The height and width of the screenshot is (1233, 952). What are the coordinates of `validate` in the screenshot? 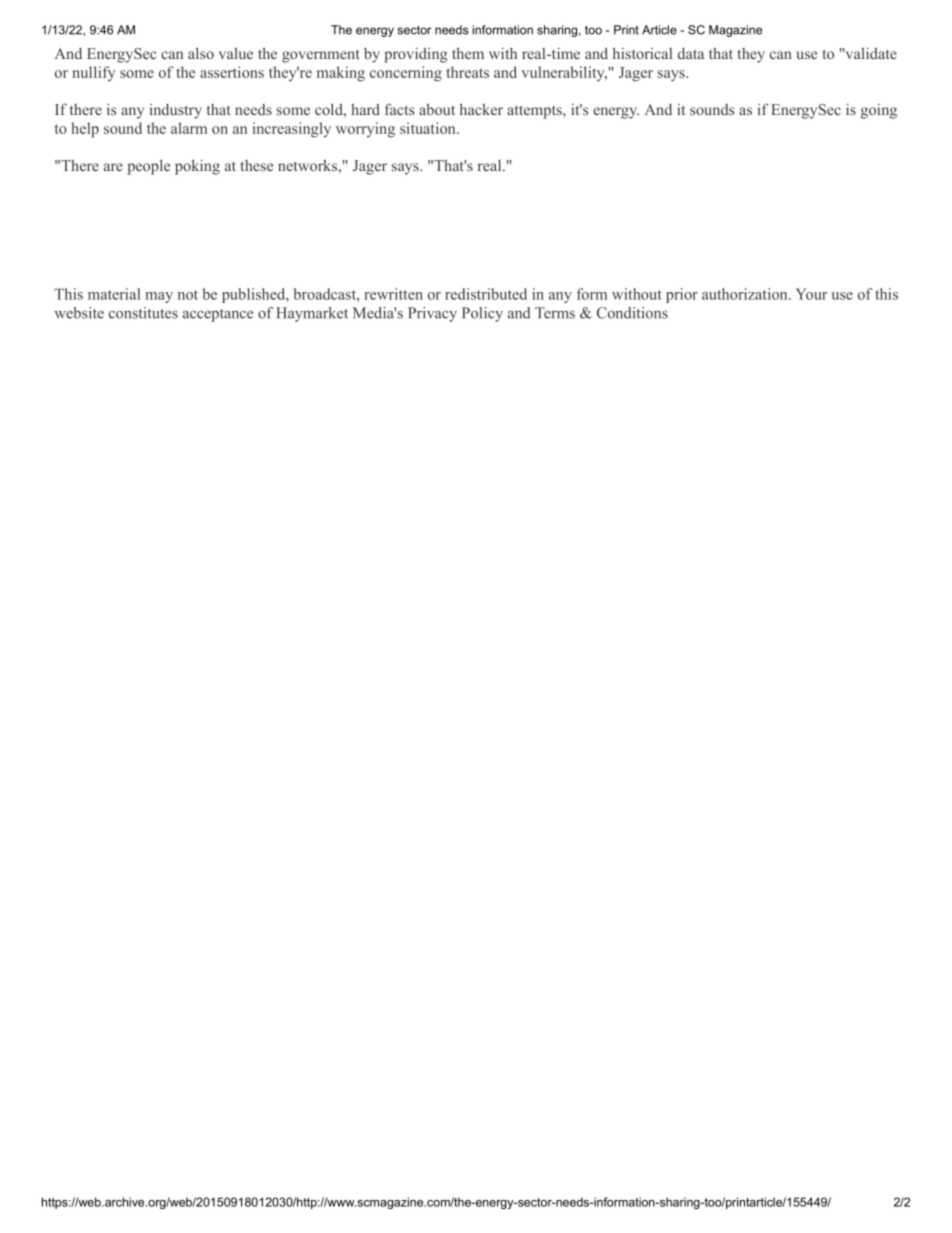 It's located at (870, 53).
